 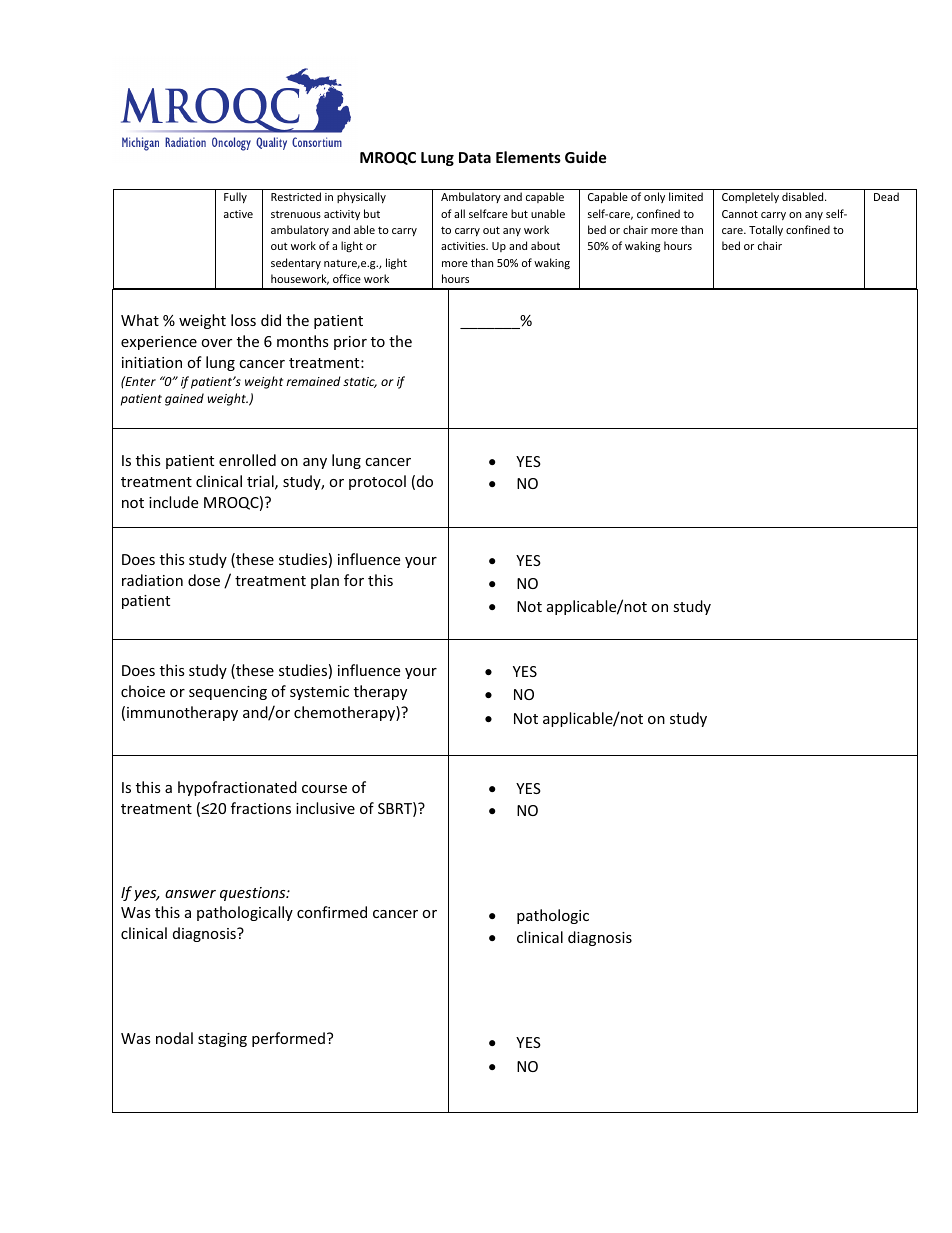 I want to click on plan, so click(x=325, y=581).
